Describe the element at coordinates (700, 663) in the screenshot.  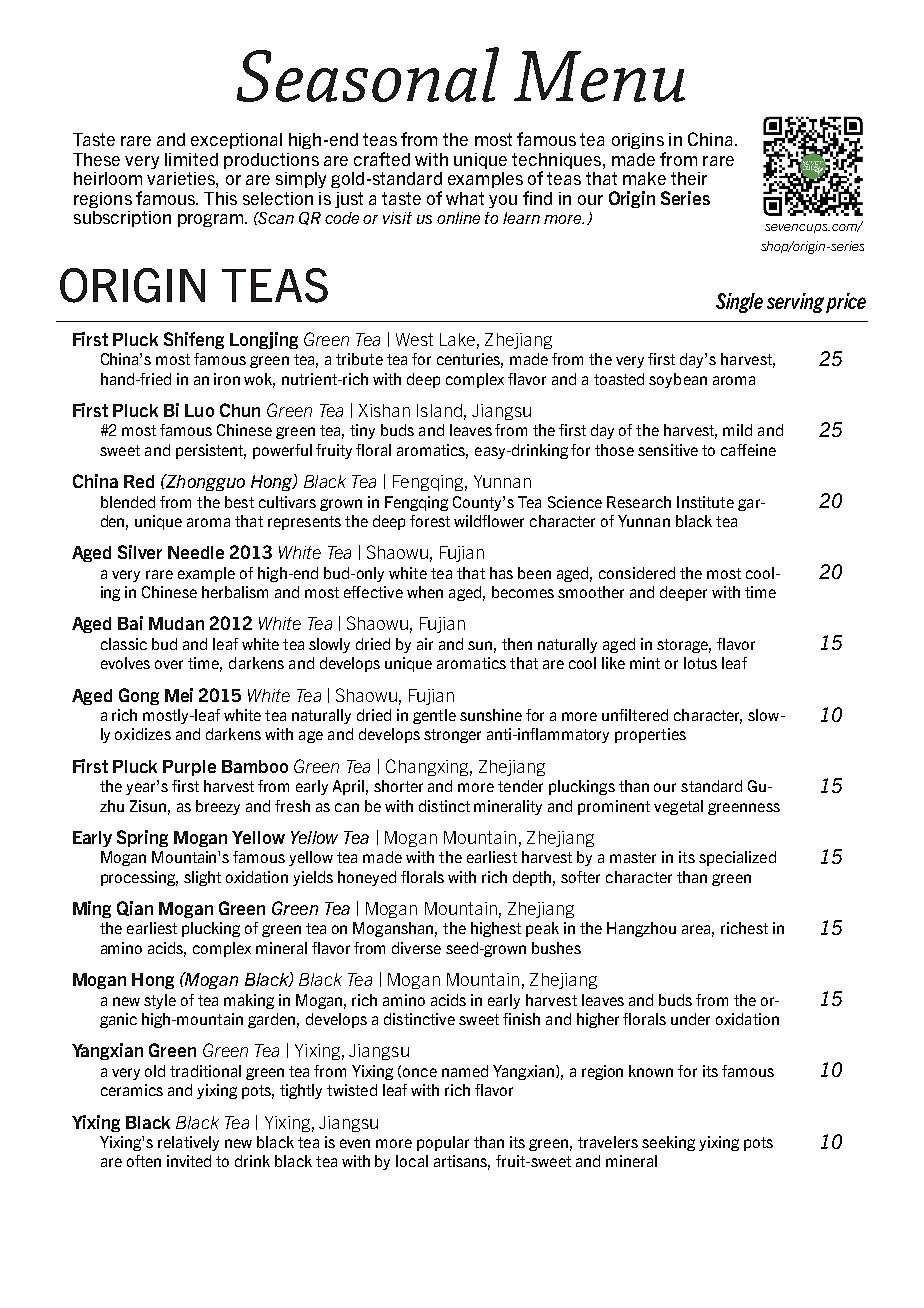
I see `lotus` at that location.
